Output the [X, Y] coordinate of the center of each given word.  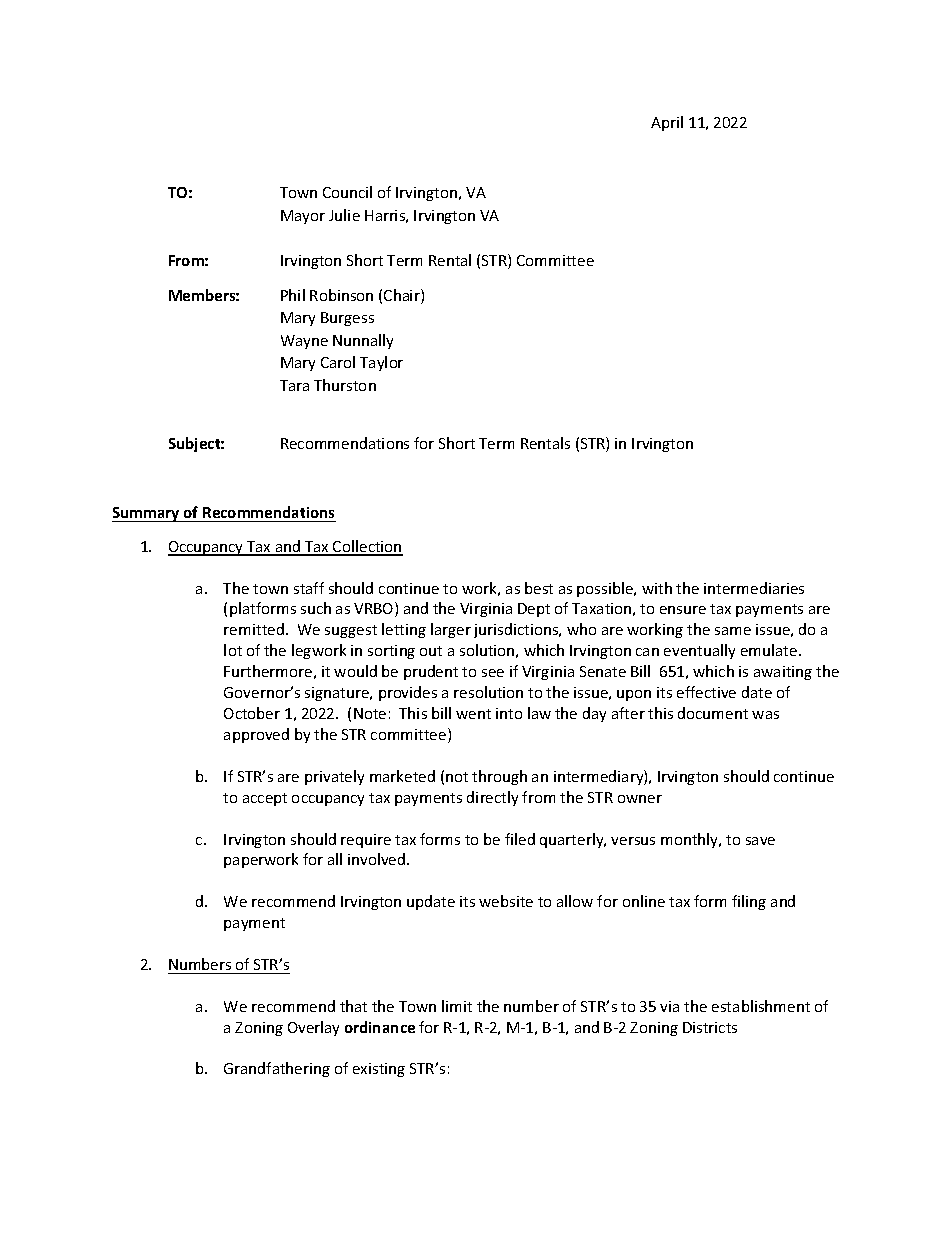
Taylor [381, 363]
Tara [294, 385]
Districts [710, 1027]
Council [347, 192]
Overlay [313, 1028]
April [667, 123]
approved [256, 735]
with [657, 588]
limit [457, 1006]
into [509, 713]
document [713, 713]
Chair [403, 296]
